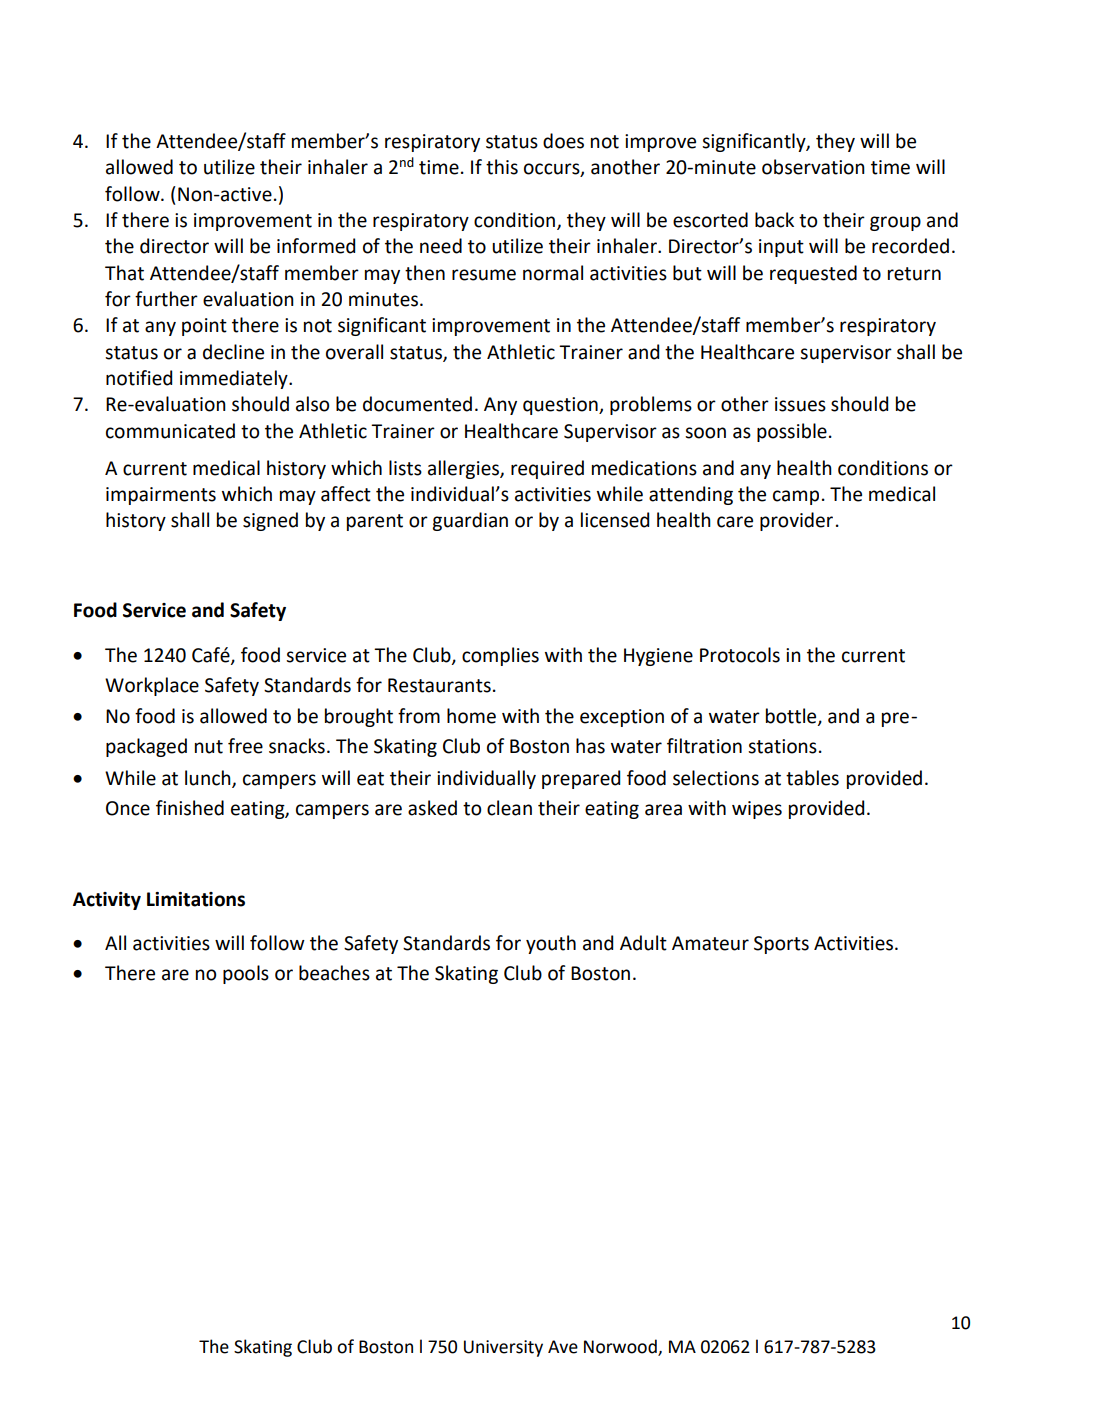 The image size is (1100, 1423). What do you see at coordinates (740, 655) in the image?
I see `Protocols` at bounding box center [740, 655].
